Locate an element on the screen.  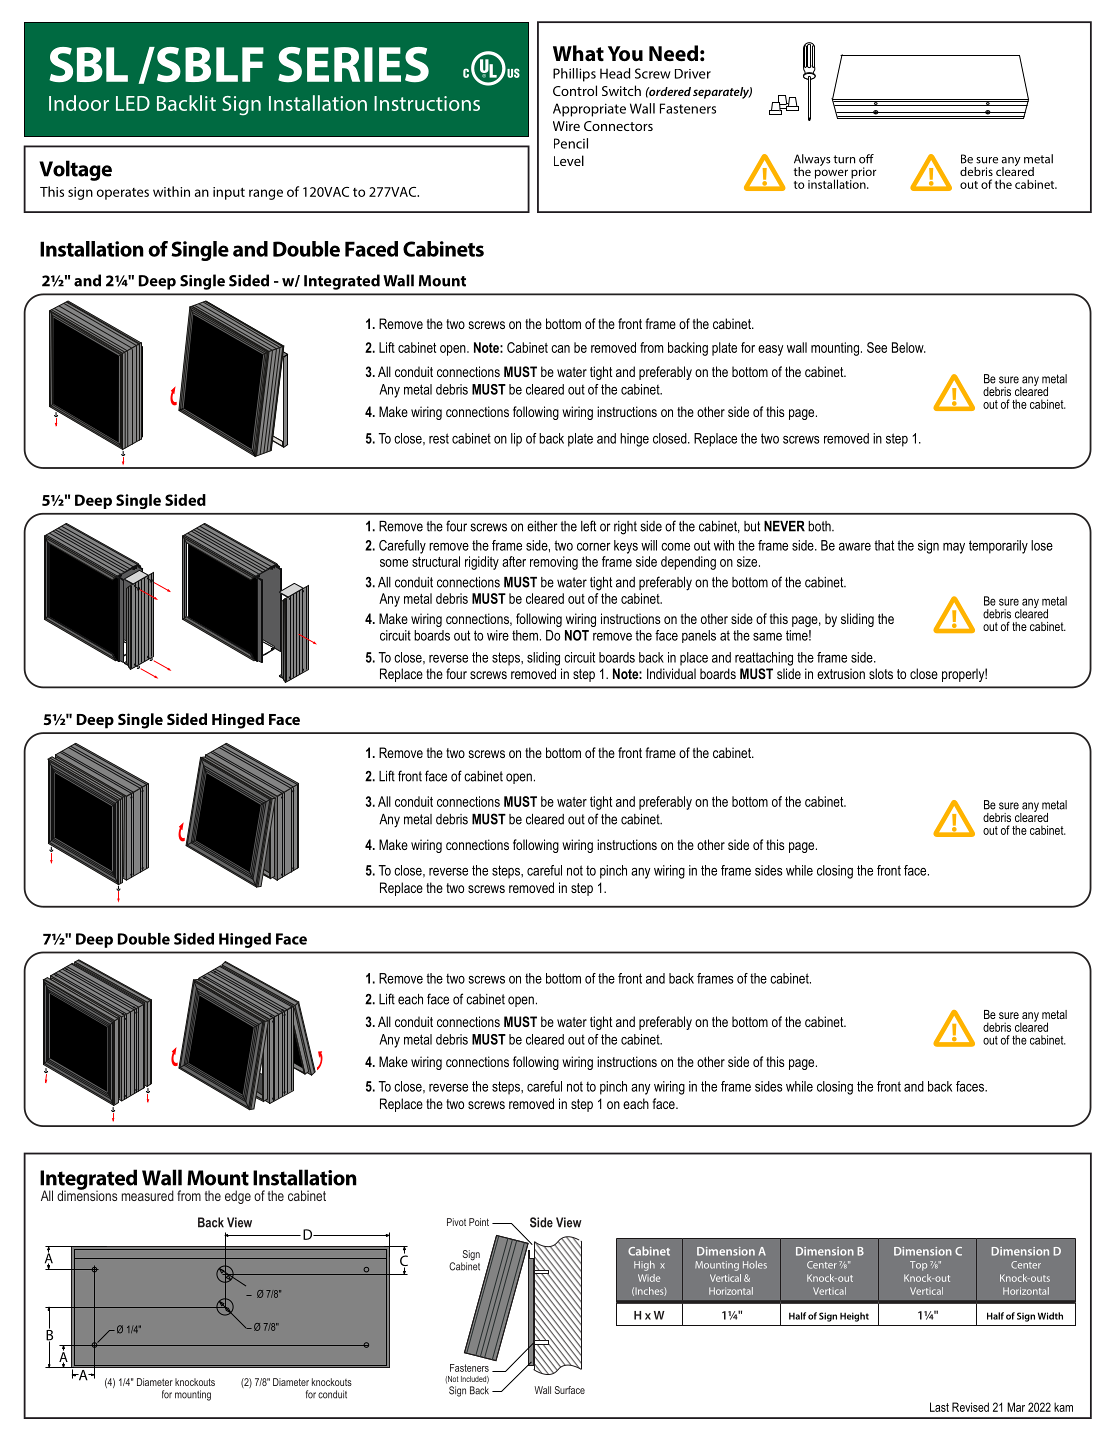
some is located at coordinates (394, 563).
